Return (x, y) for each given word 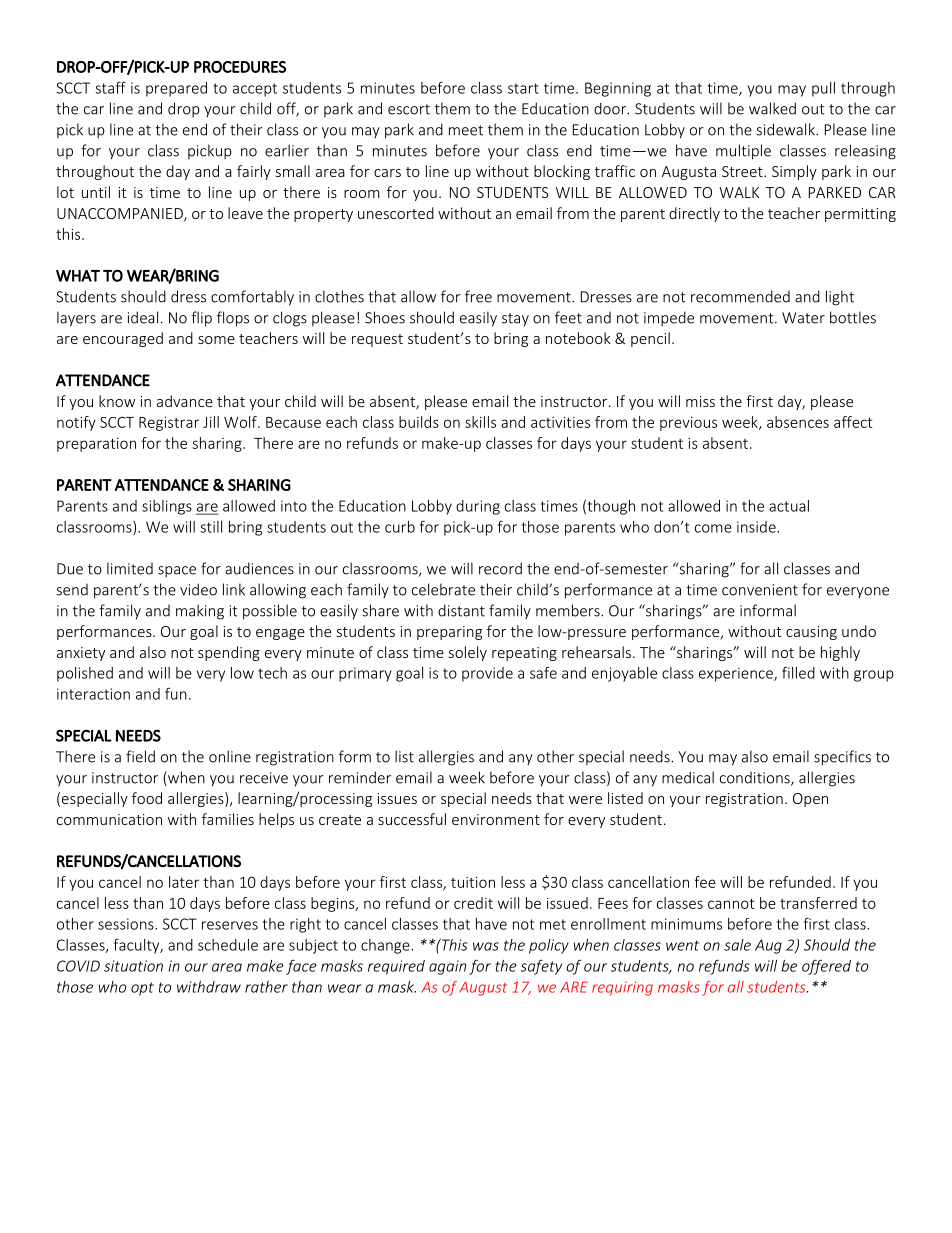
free (478, 296)
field (140, 756)
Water (803, 318)
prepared (176, 89)
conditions (756, 779)
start (523, 88)
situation (133, 966)
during (478, 507)
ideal (143, 317)
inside (757, 527)
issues (397, 798)
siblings (167, 507)
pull (823, 89)
